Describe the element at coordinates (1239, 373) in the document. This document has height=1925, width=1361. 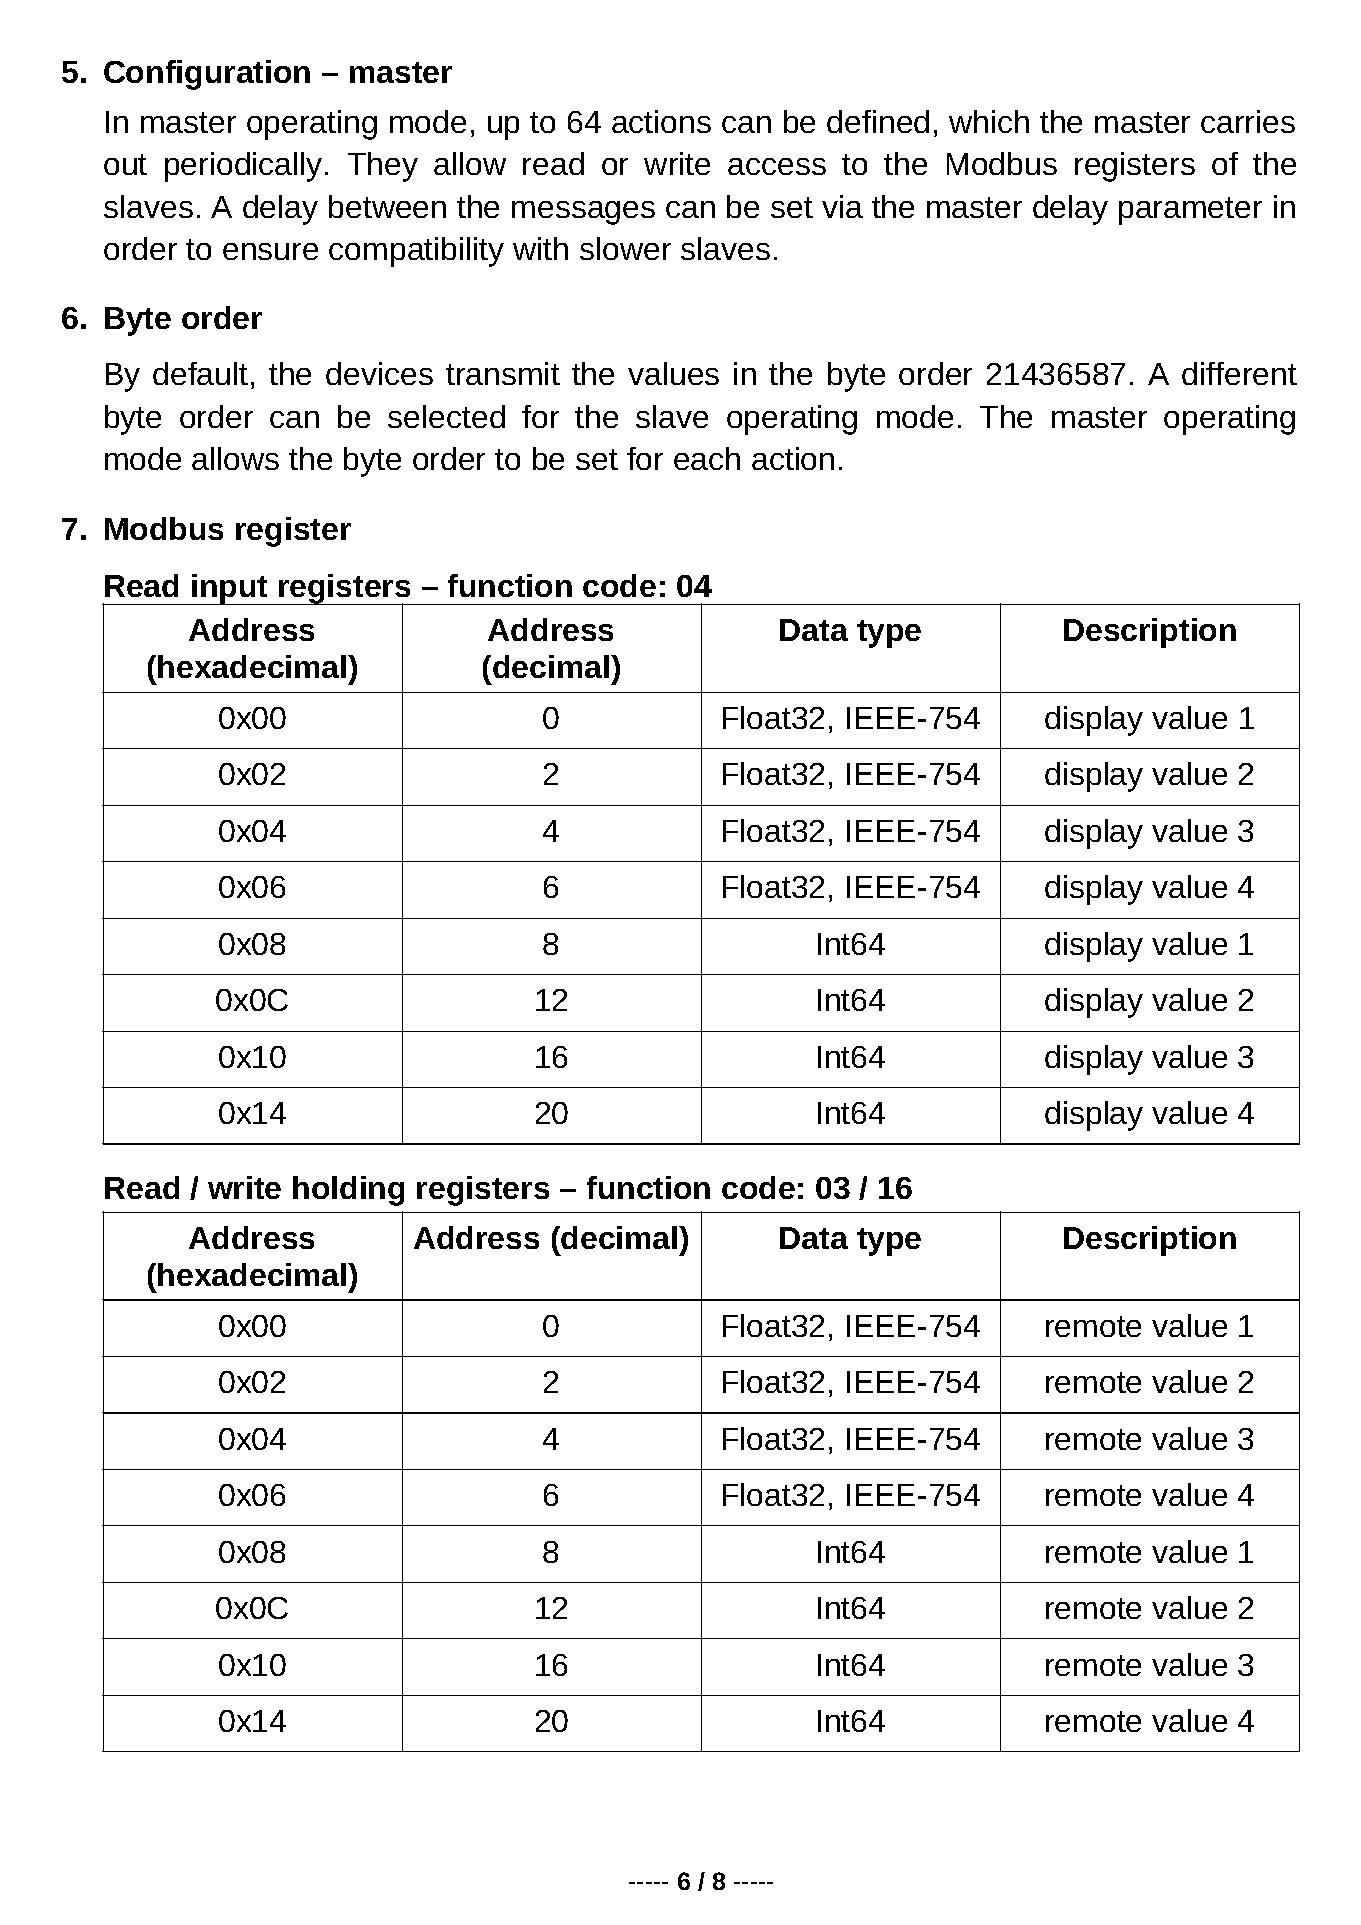
I see `different` at that location.
